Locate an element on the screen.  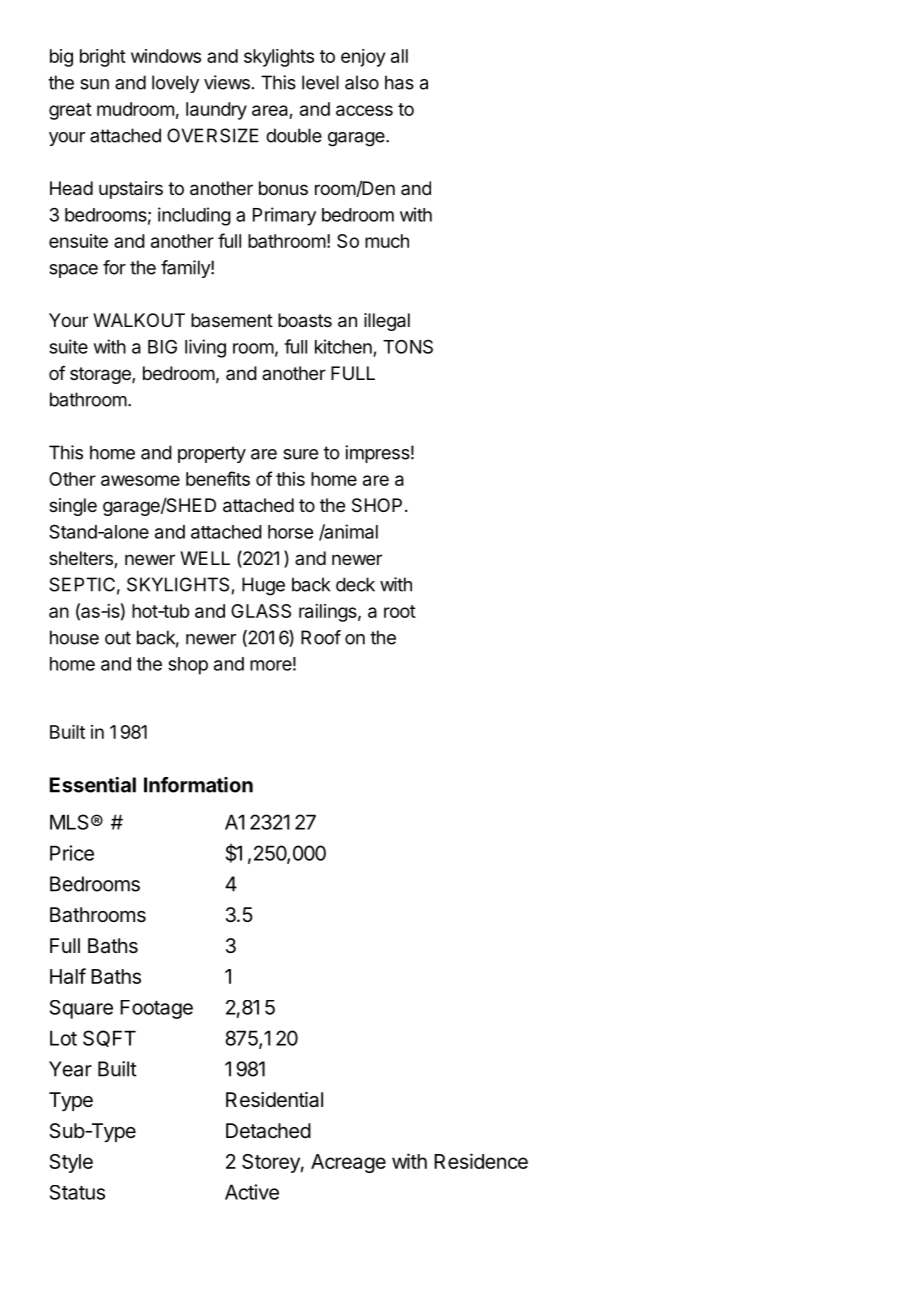
root is located at coordinates (400, 611).
